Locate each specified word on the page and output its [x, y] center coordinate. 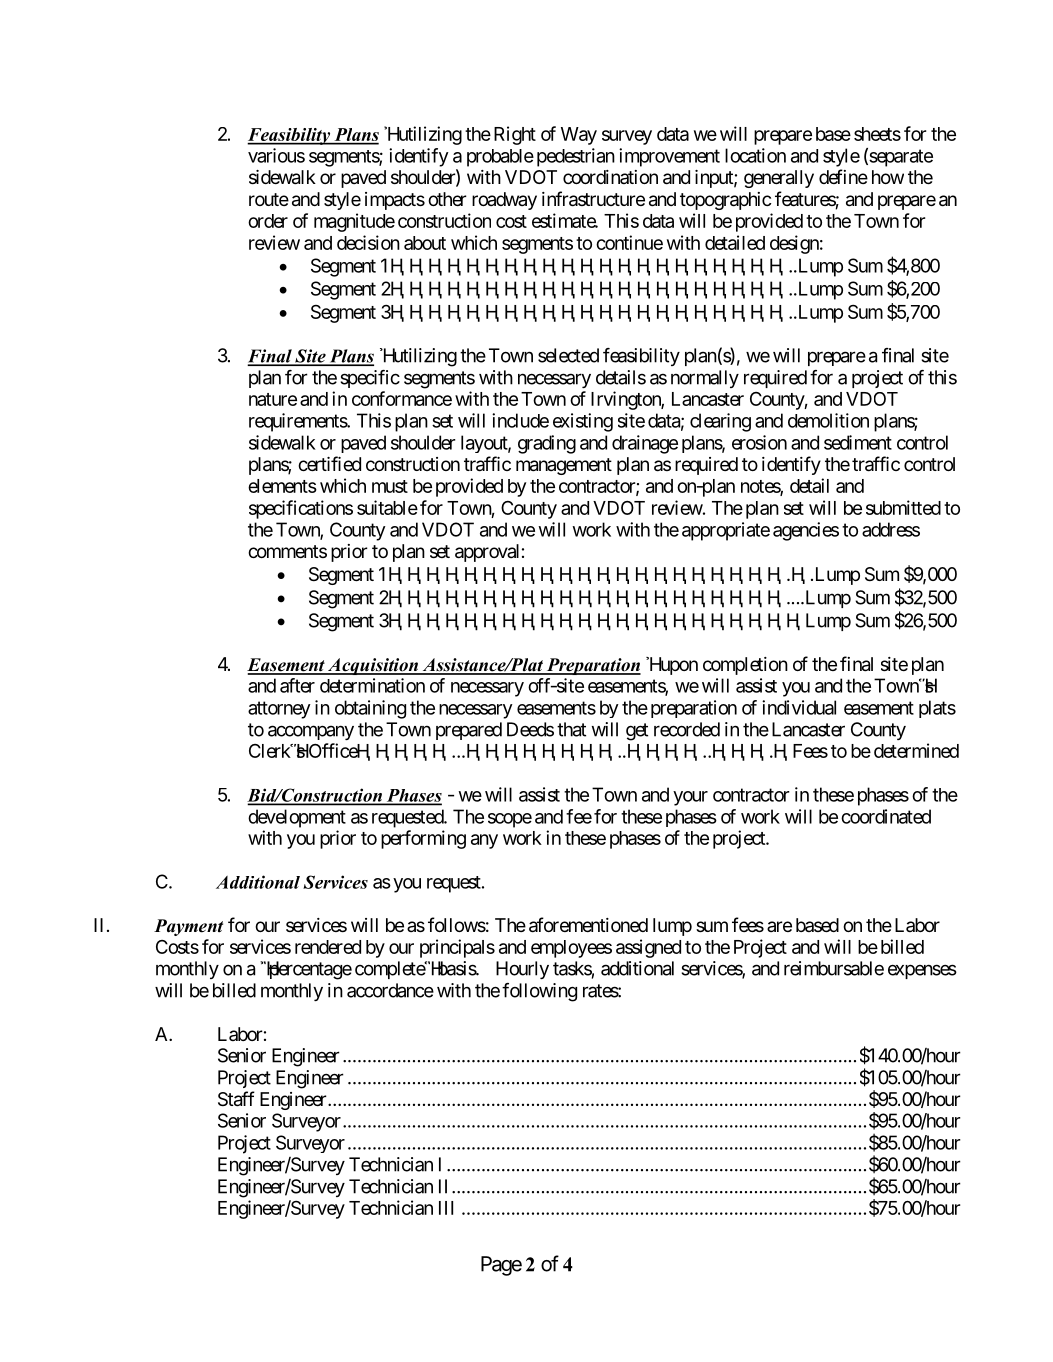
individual [799, 707]
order [268, 221]
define [843, 176]
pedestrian [576, 157]
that [571, 729]
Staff [236, 1099]
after [297, 685]
